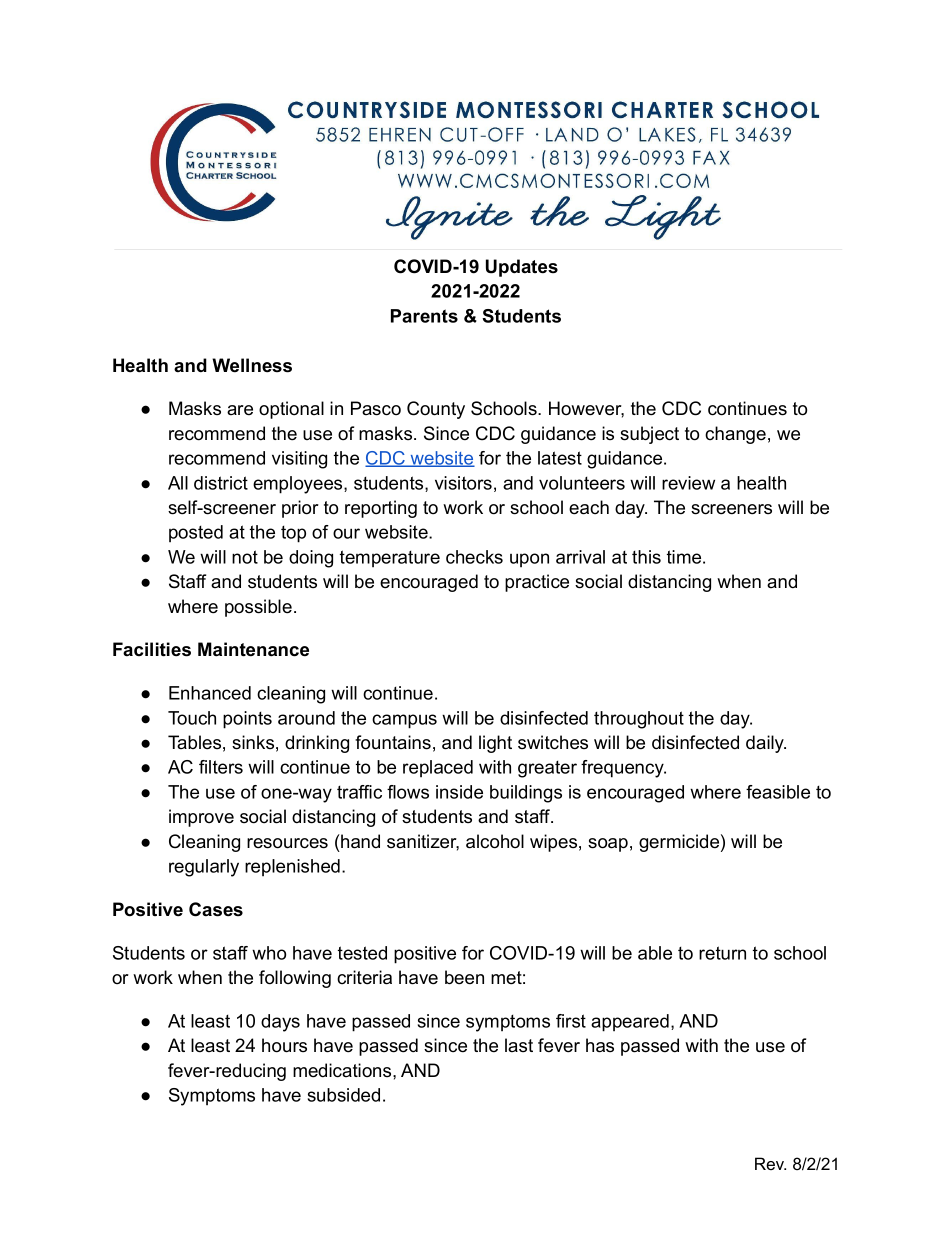 The height and width of the document is (1233, 952). What do you see at coordinates (474, 557) in the document?
I see `checks` at bounding box center [474, 557].
